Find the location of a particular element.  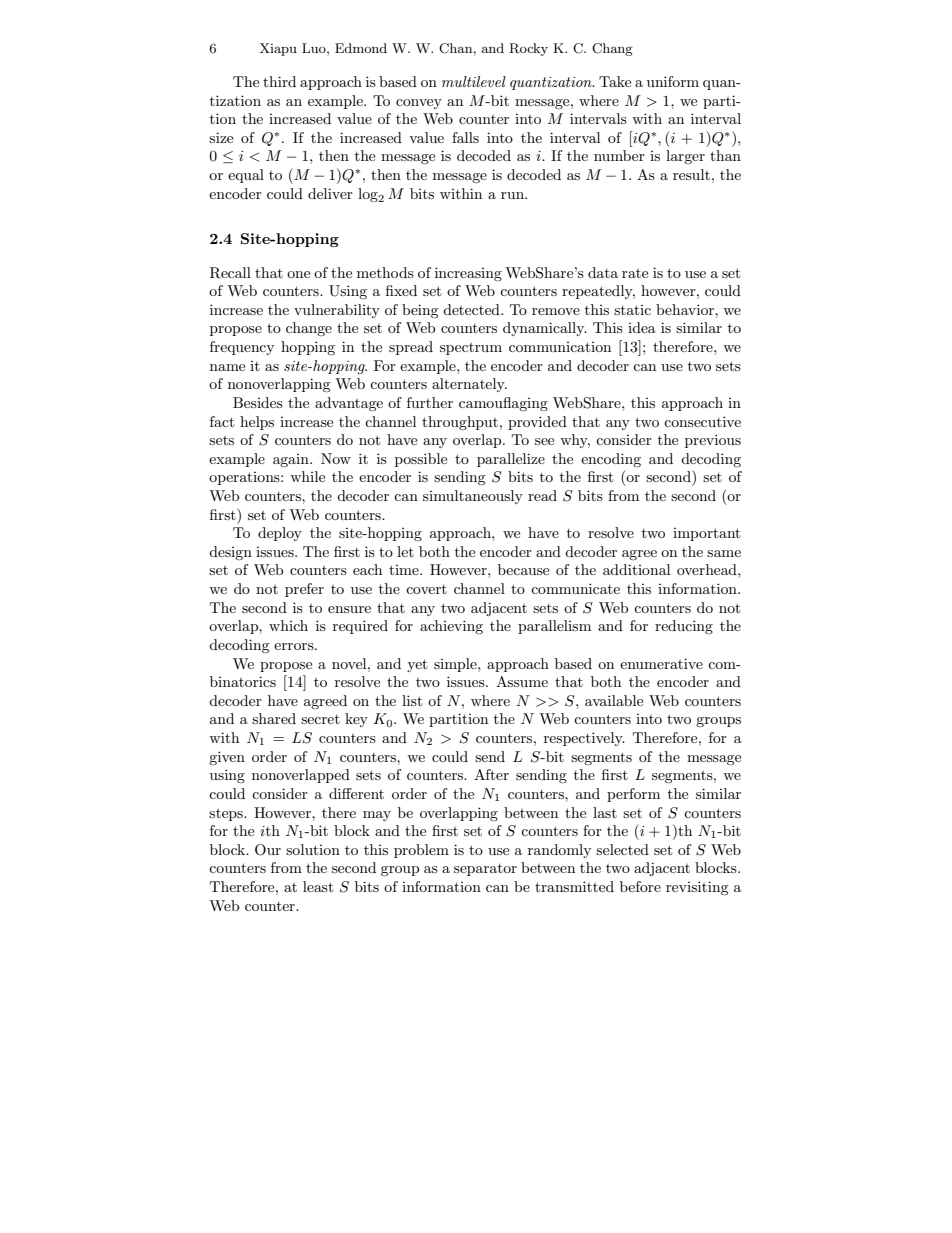

third is located at coordinates (279, 81).
